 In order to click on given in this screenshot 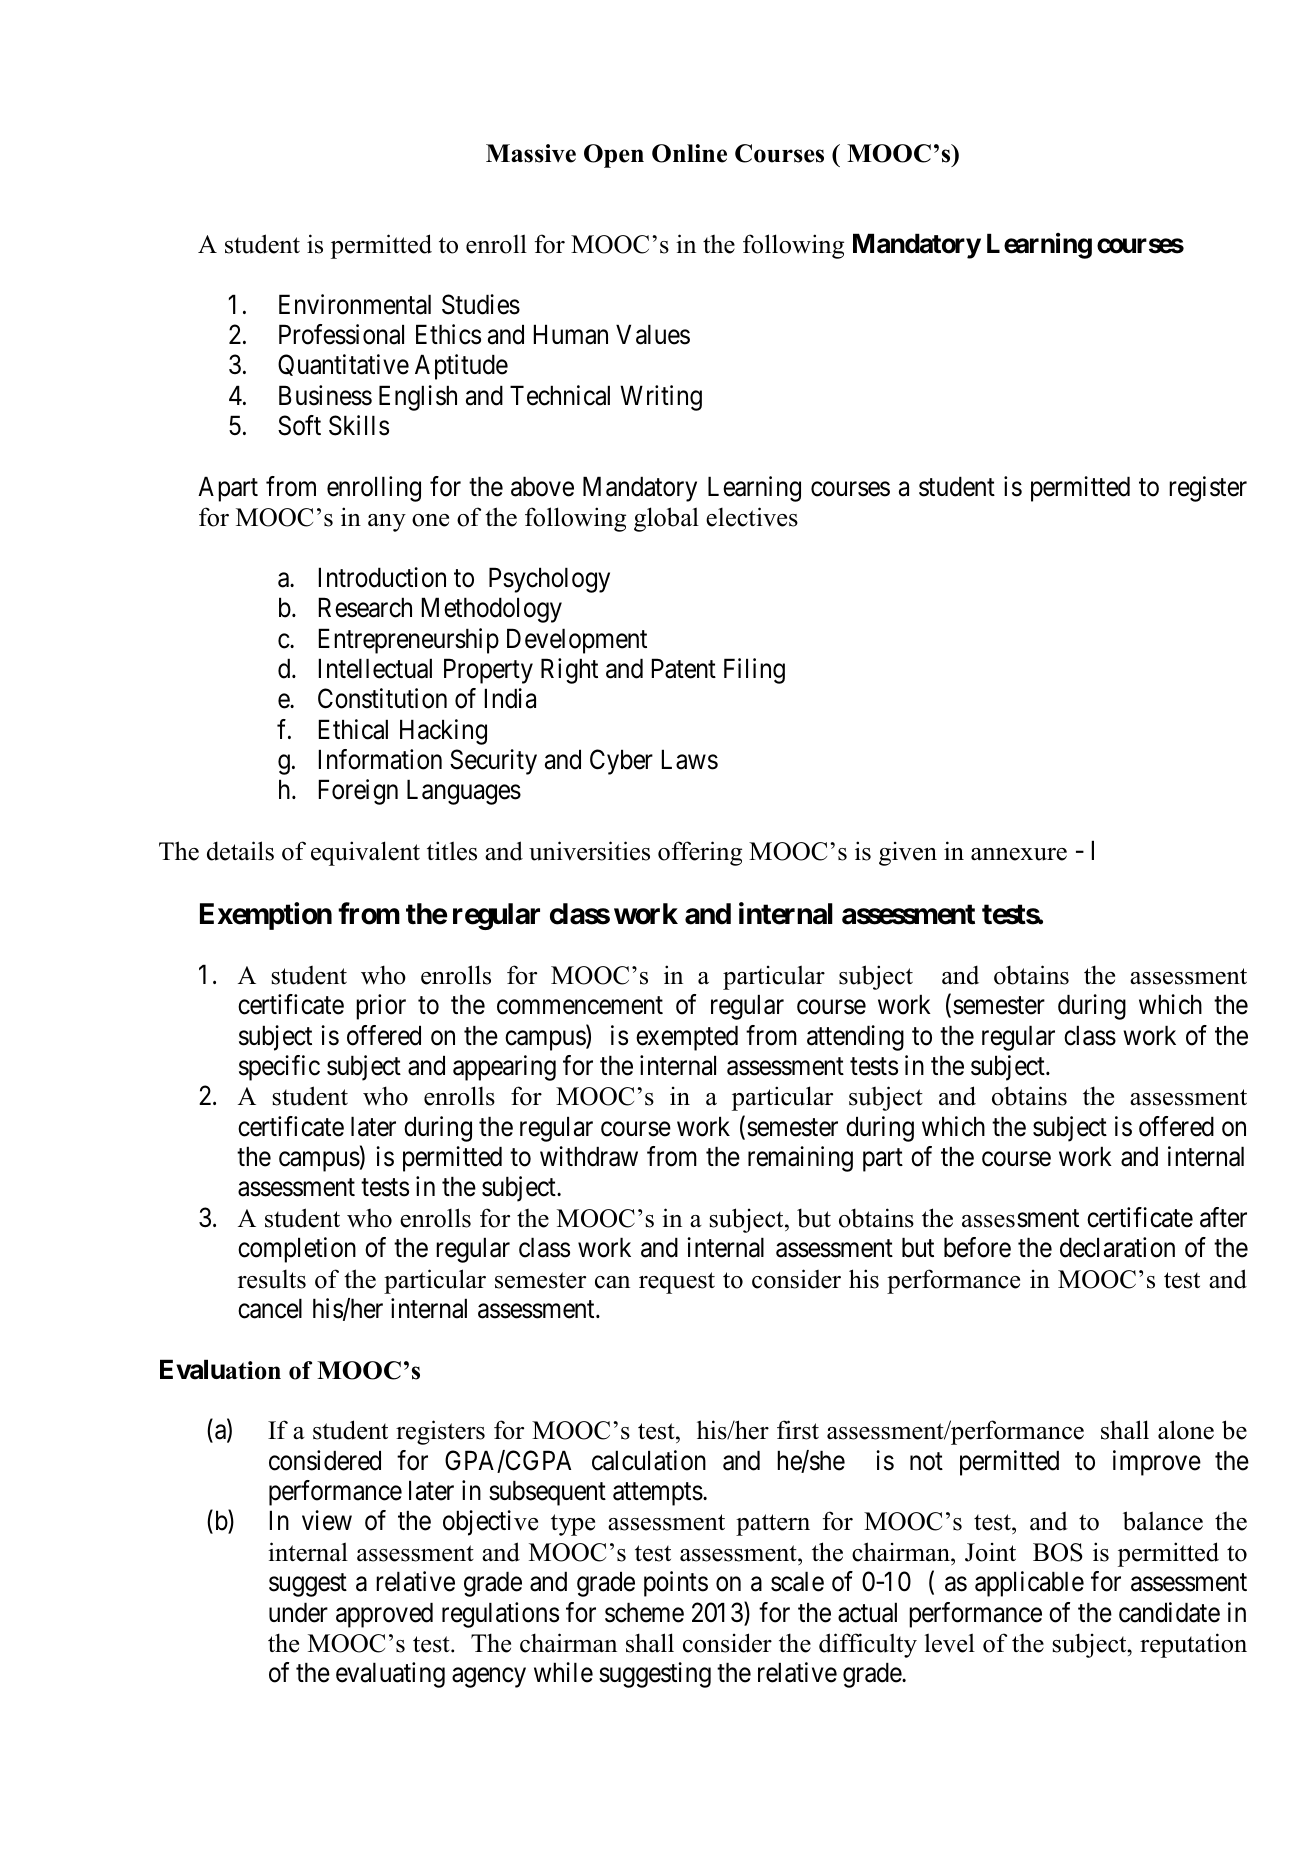, I will do `click(908, 853)`.
